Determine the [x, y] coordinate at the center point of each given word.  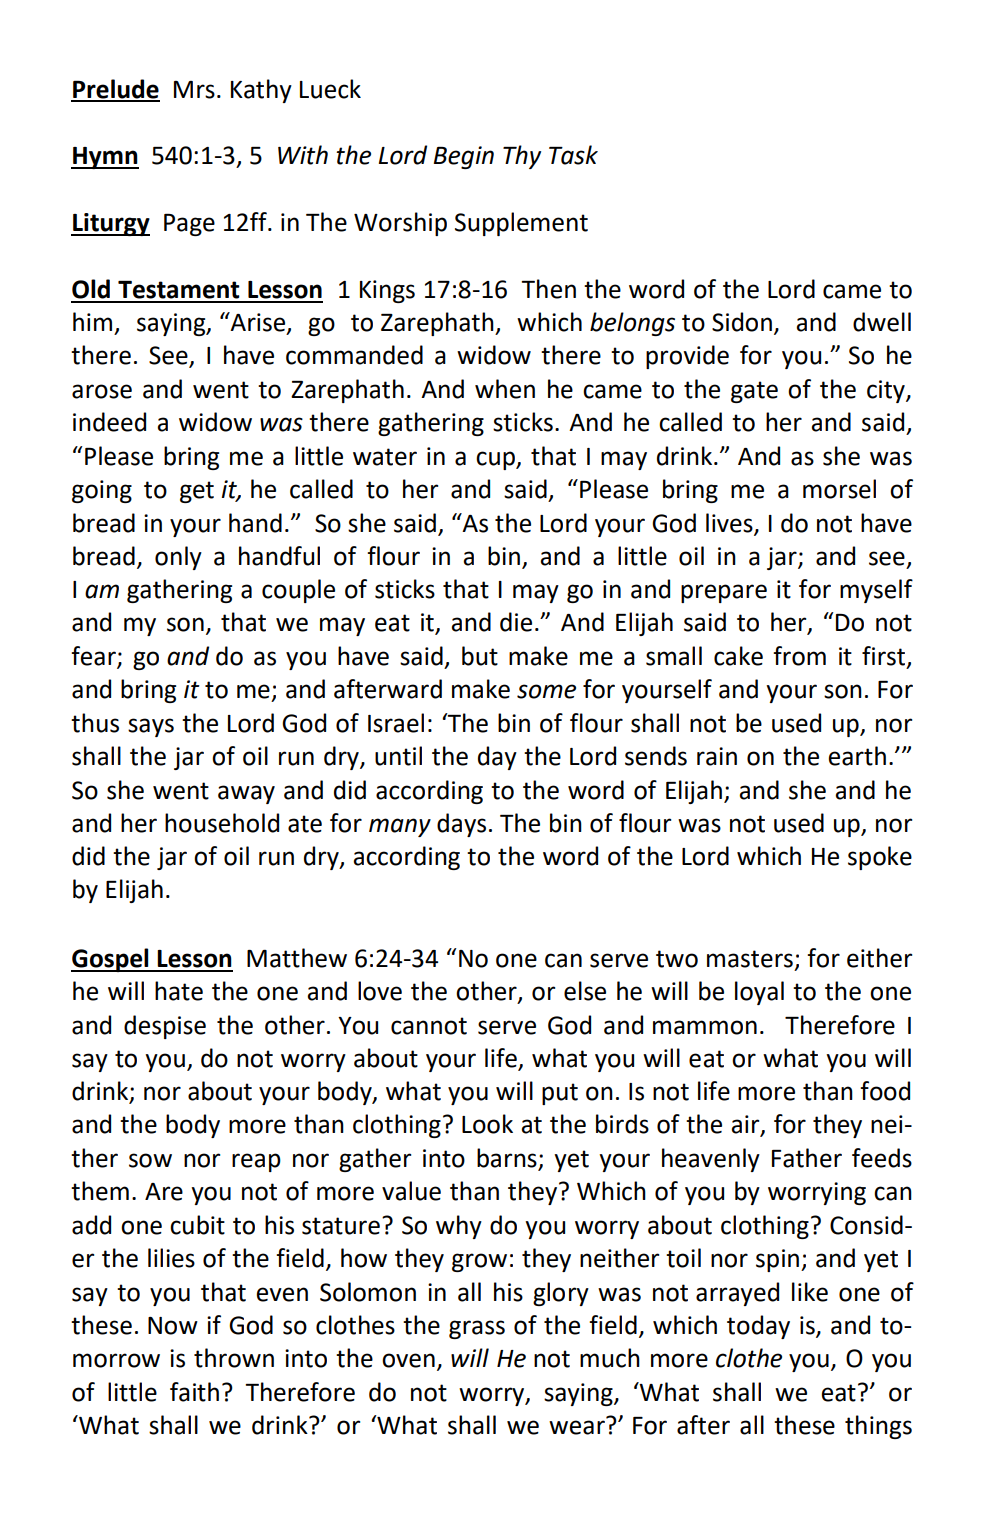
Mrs [194, 90]
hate [179, 991]
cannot [429, 1026]
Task [573, 155]
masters [750, 959]
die [516, 622]
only [178, 558]
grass [477, 1329]
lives [730, 523]
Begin [464, 157]
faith [194, 1392]
